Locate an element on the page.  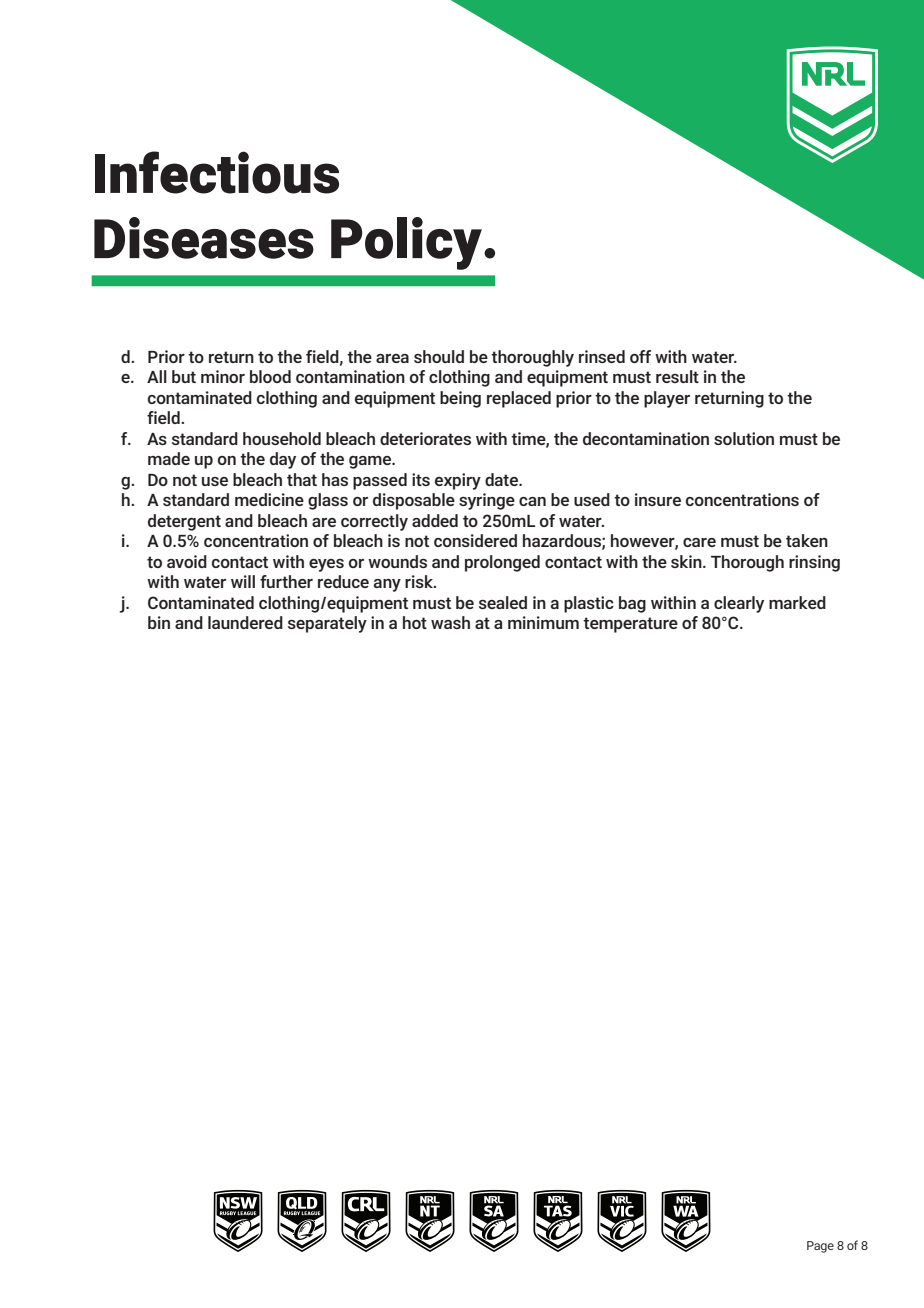
laundered is located at coordinates (245, 622).
